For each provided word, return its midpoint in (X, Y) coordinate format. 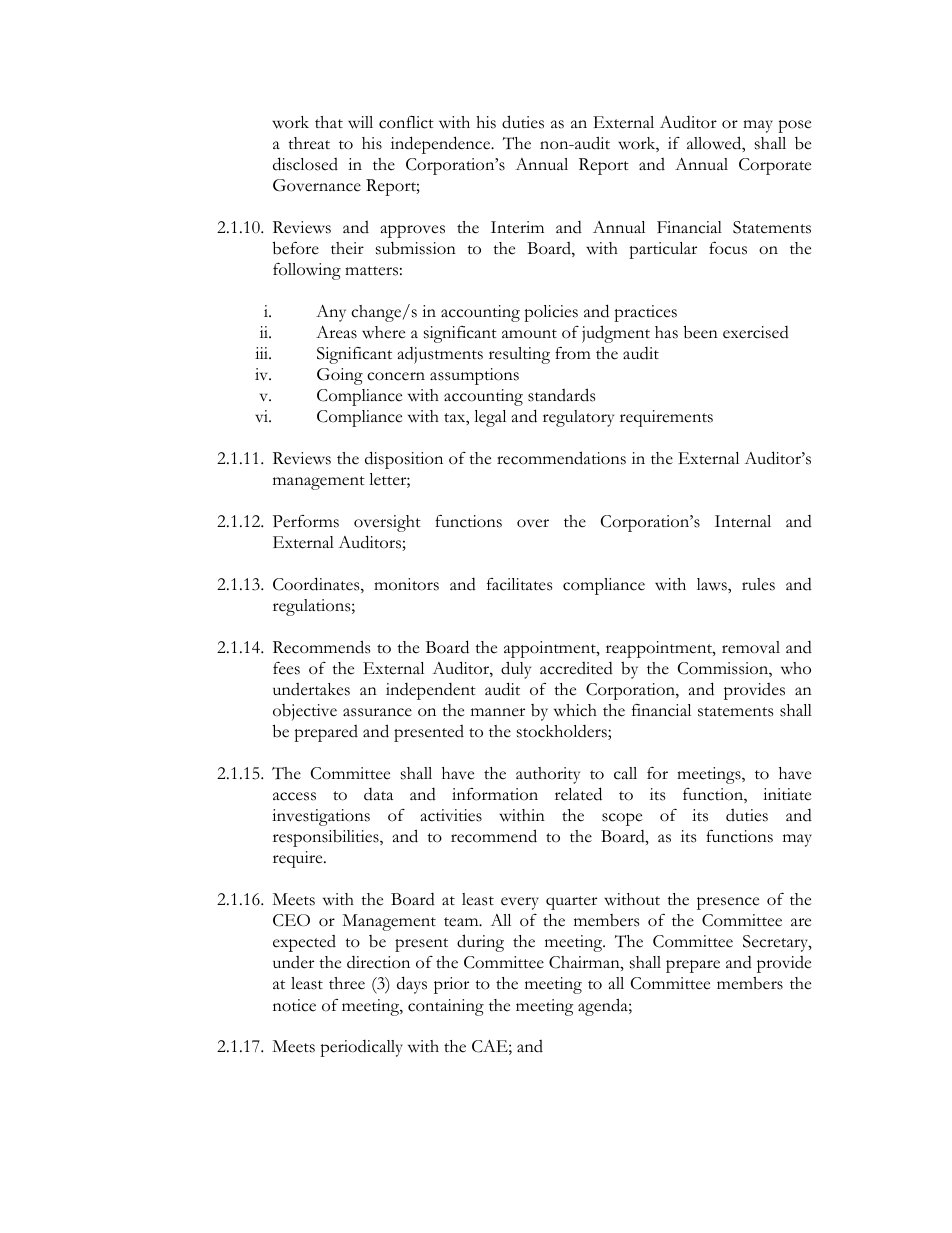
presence (728, 903)
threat (309, 143)
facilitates (519, 584)
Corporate (775, 166)
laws (713, 584)
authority (548, 775)
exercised (756, 332)
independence (442, 145)
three (347, 983)
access (294, 796)
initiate (787, 794)
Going (340, 376)
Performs (306, 521)
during (480, 943)
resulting (519, 355)
